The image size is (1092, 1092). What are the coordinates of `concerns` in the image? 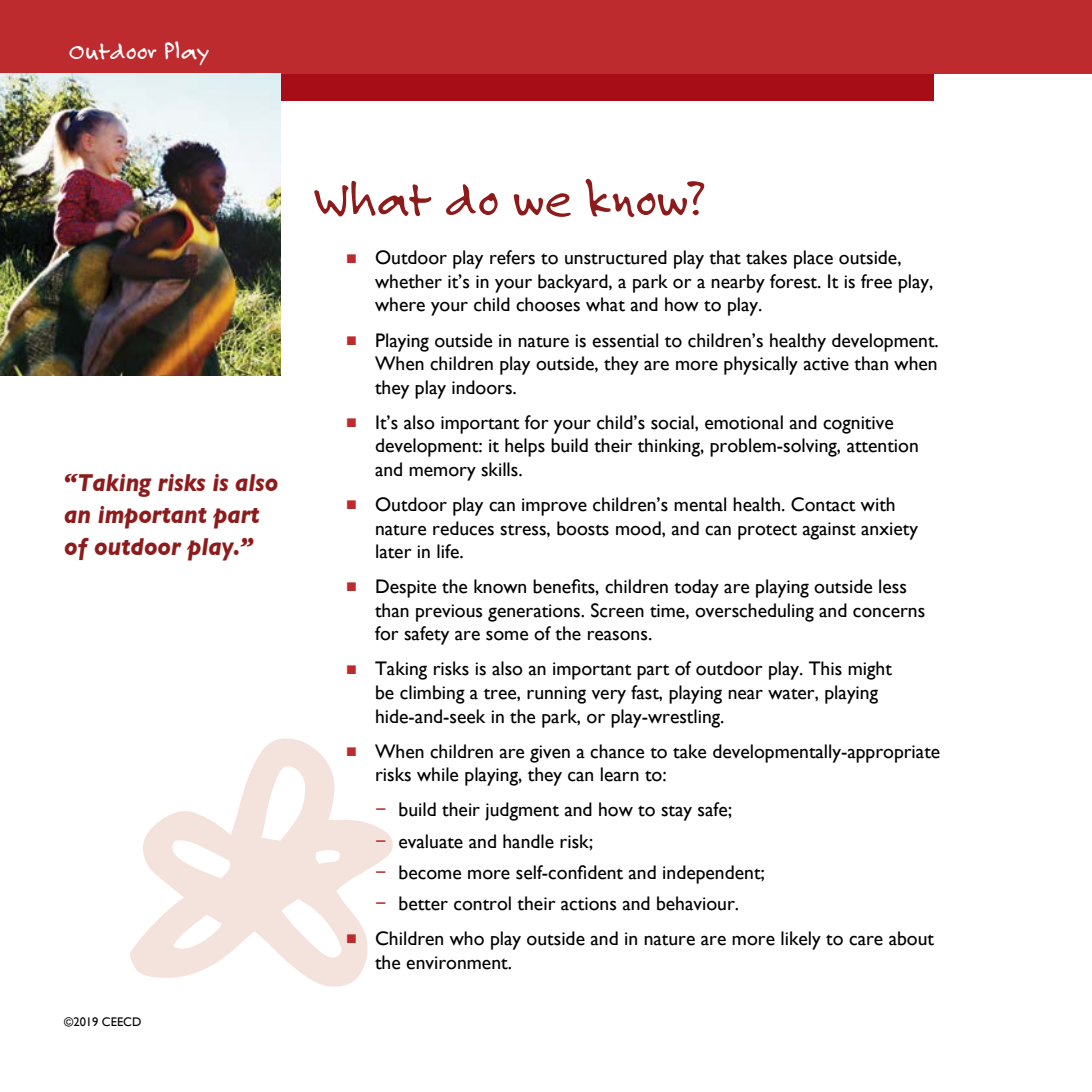 It's located at (889, 612).
